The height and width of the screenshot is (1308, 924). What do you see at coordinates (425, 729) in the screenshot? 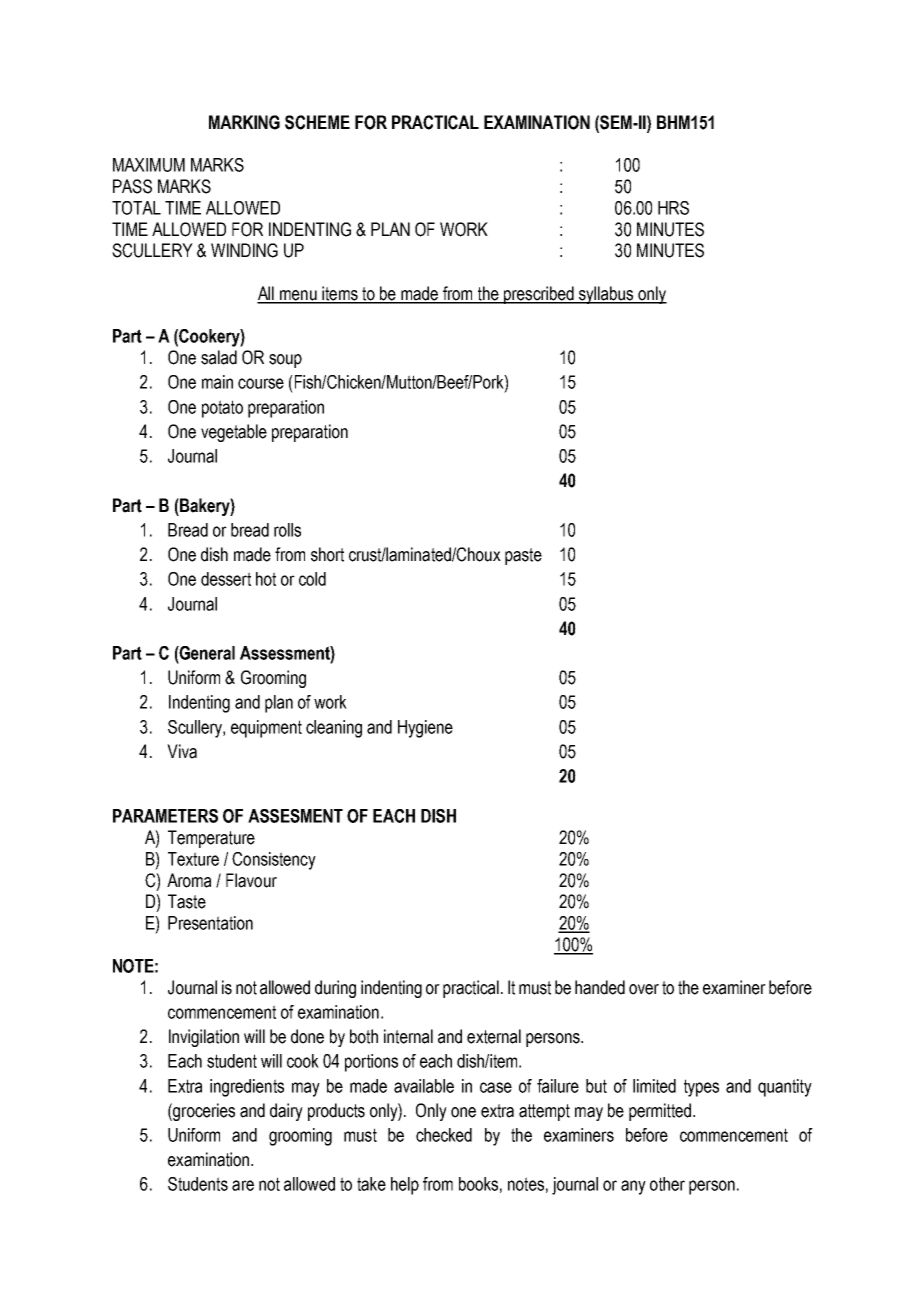
I see `Hygiene` at bounding box center [425, 729].
